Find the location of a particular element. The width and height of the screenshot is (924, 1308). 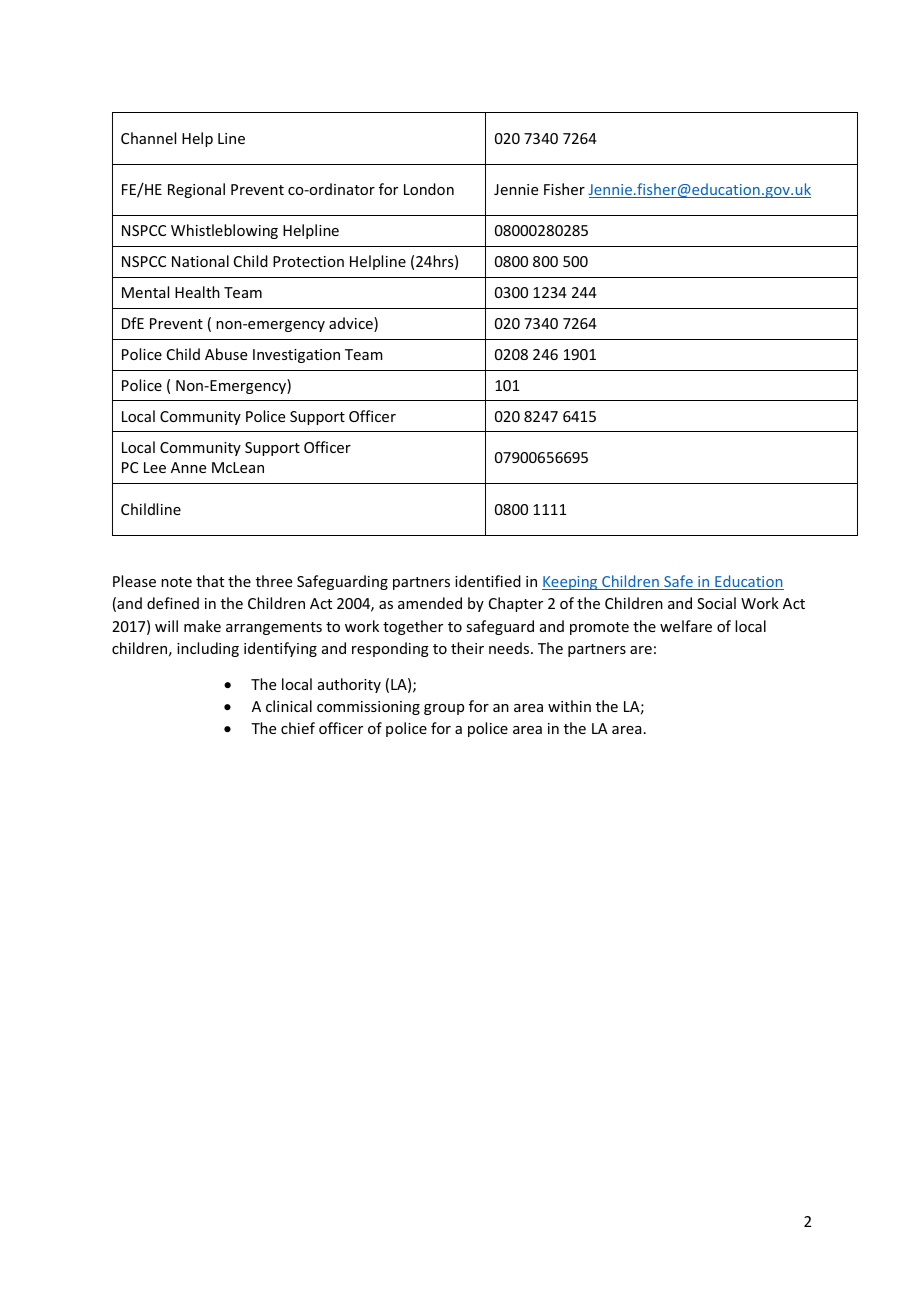

group is located at coordinates (444, 709).
